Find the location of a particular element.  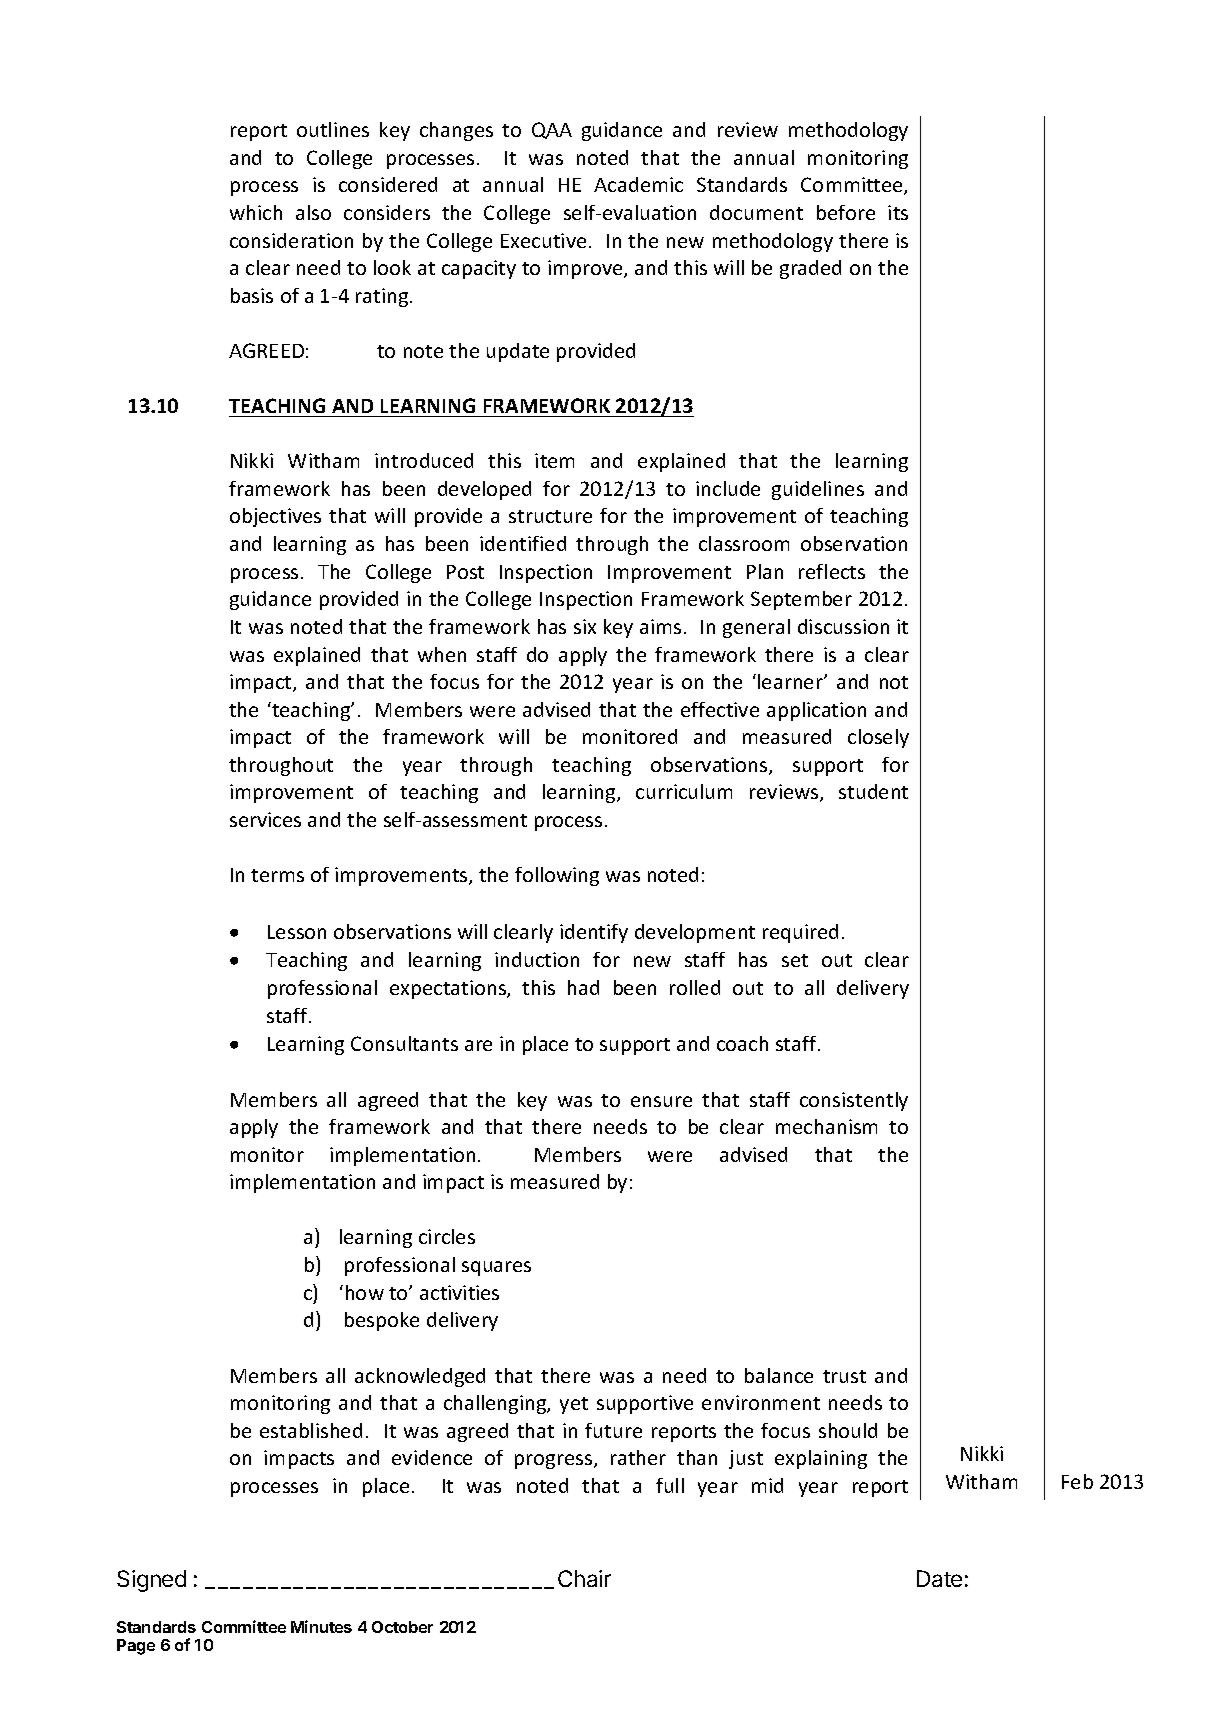

discussion is located at coordinates (843, 626).
